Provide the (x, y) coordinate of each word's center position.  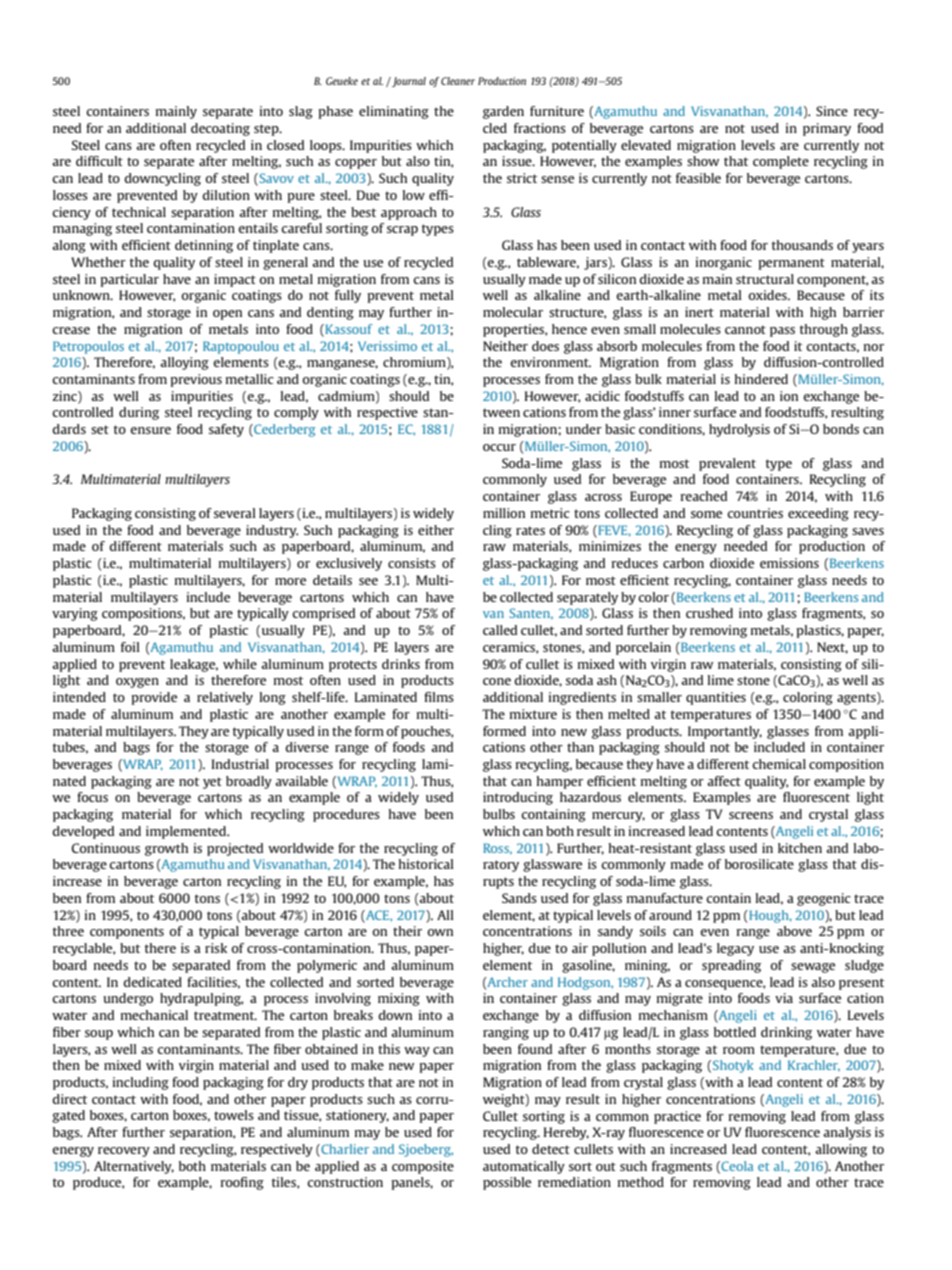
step (267, 130)
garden (503, 112)
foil (130, 647)
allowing (841, 1150)
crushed (709, 613)
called (500, 630)
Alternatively (134, 1167)
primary (827, 129)
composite (423, 1167)
